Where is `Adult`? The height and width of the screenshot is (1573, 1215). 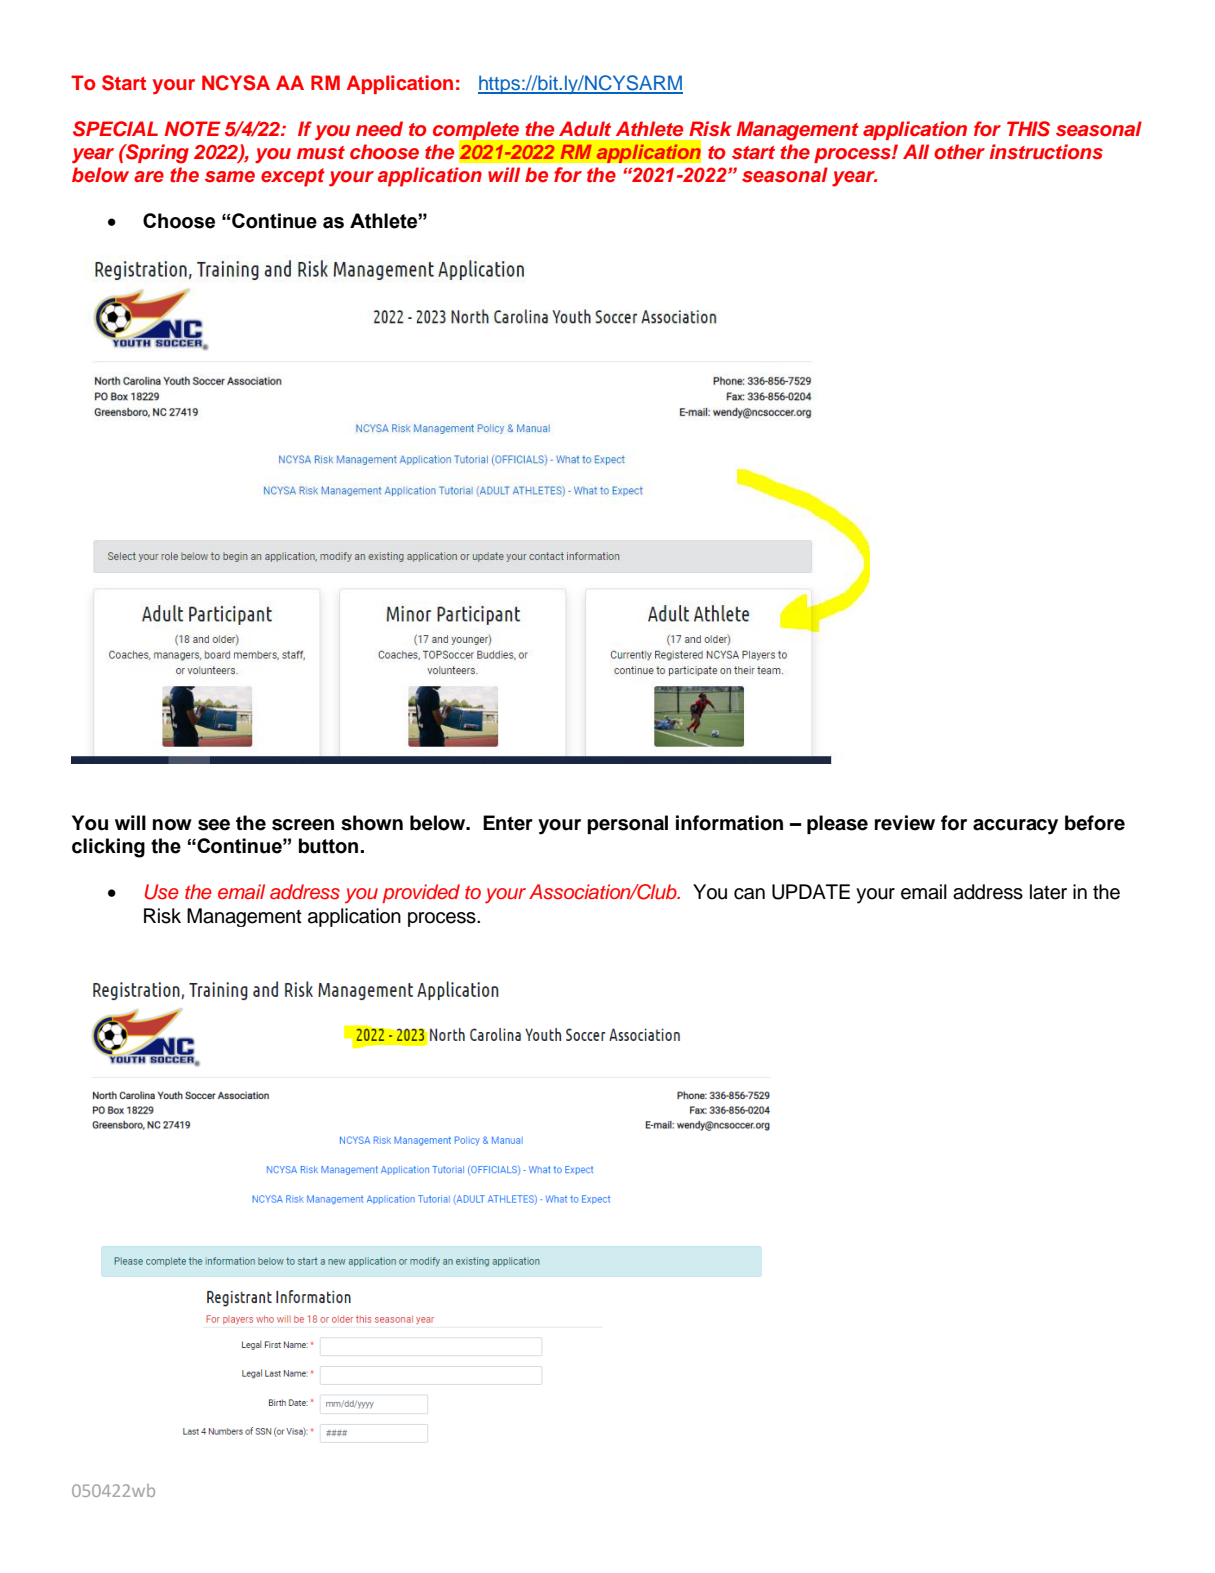 Adult is located at coordinates (585, 128).
